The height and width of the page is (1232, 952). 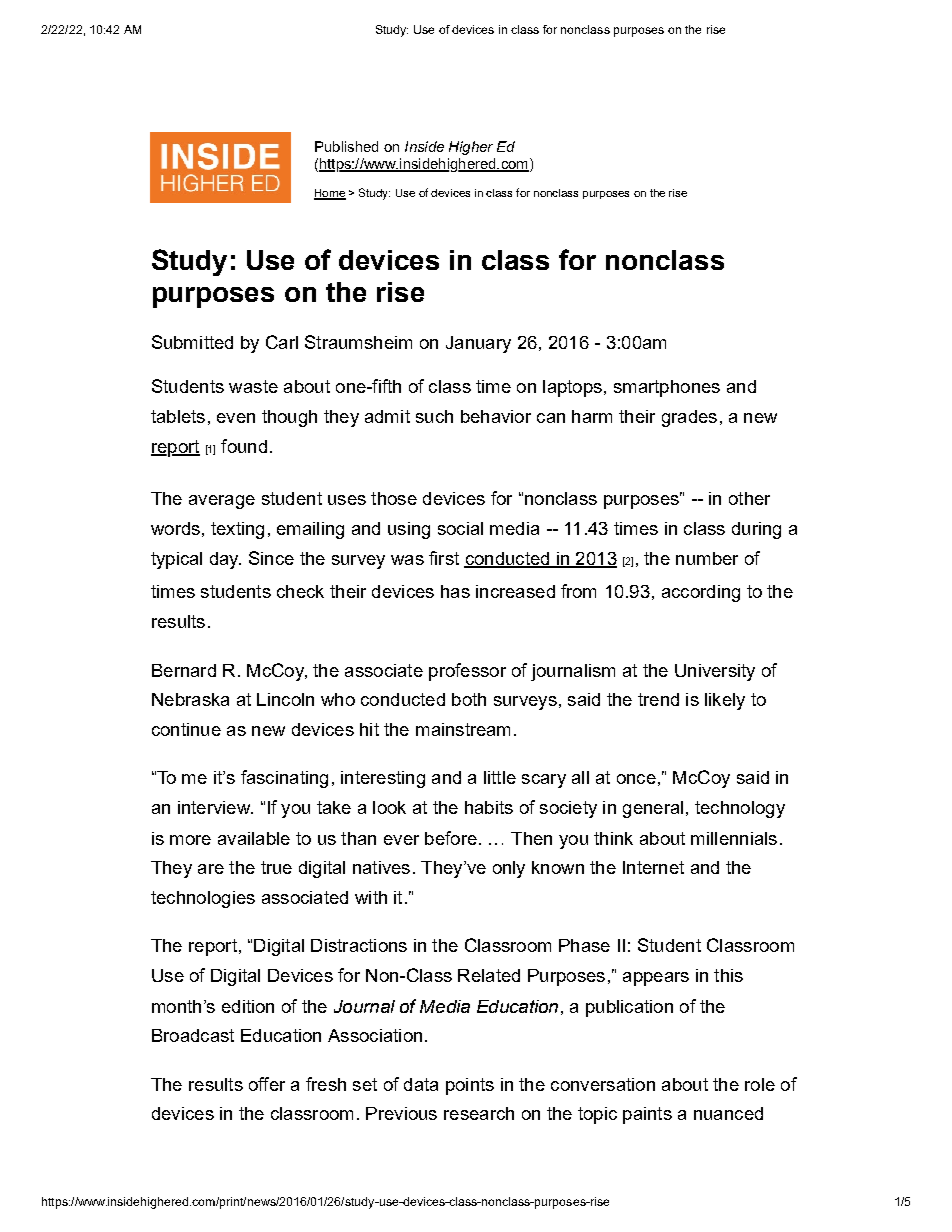 I want to click on smartphones, so click(x=667, y=388).
